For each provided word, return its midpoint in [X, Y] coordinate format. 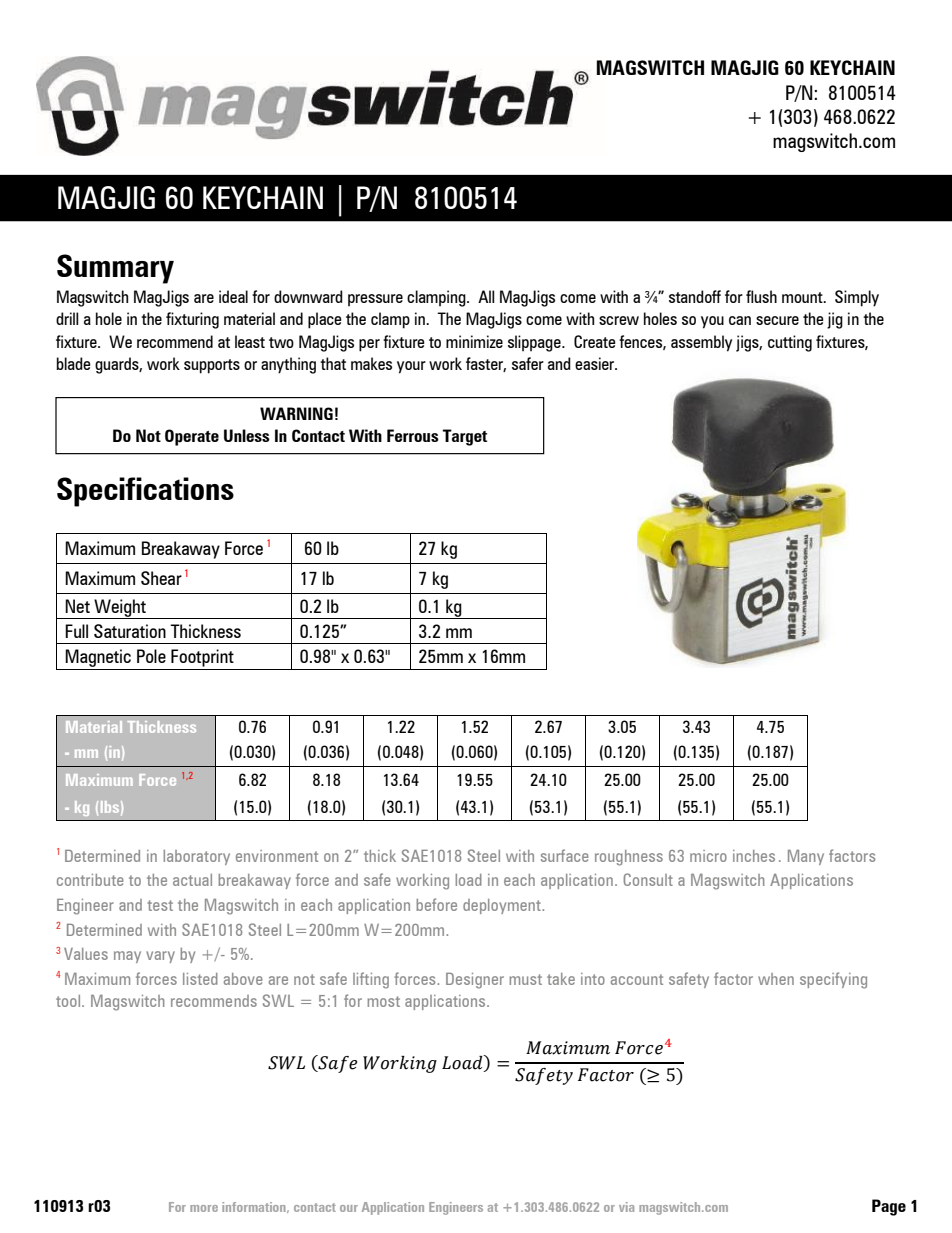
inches [754, 856]
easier [596, 363]
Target [464, 437]
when [776, 979]
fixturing [192, 320]
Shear [161, 578]
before [436, 904]
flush [761, 296]
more [204, 1208]
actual [192, 880]
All [486, 296]
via [626, 1207]
